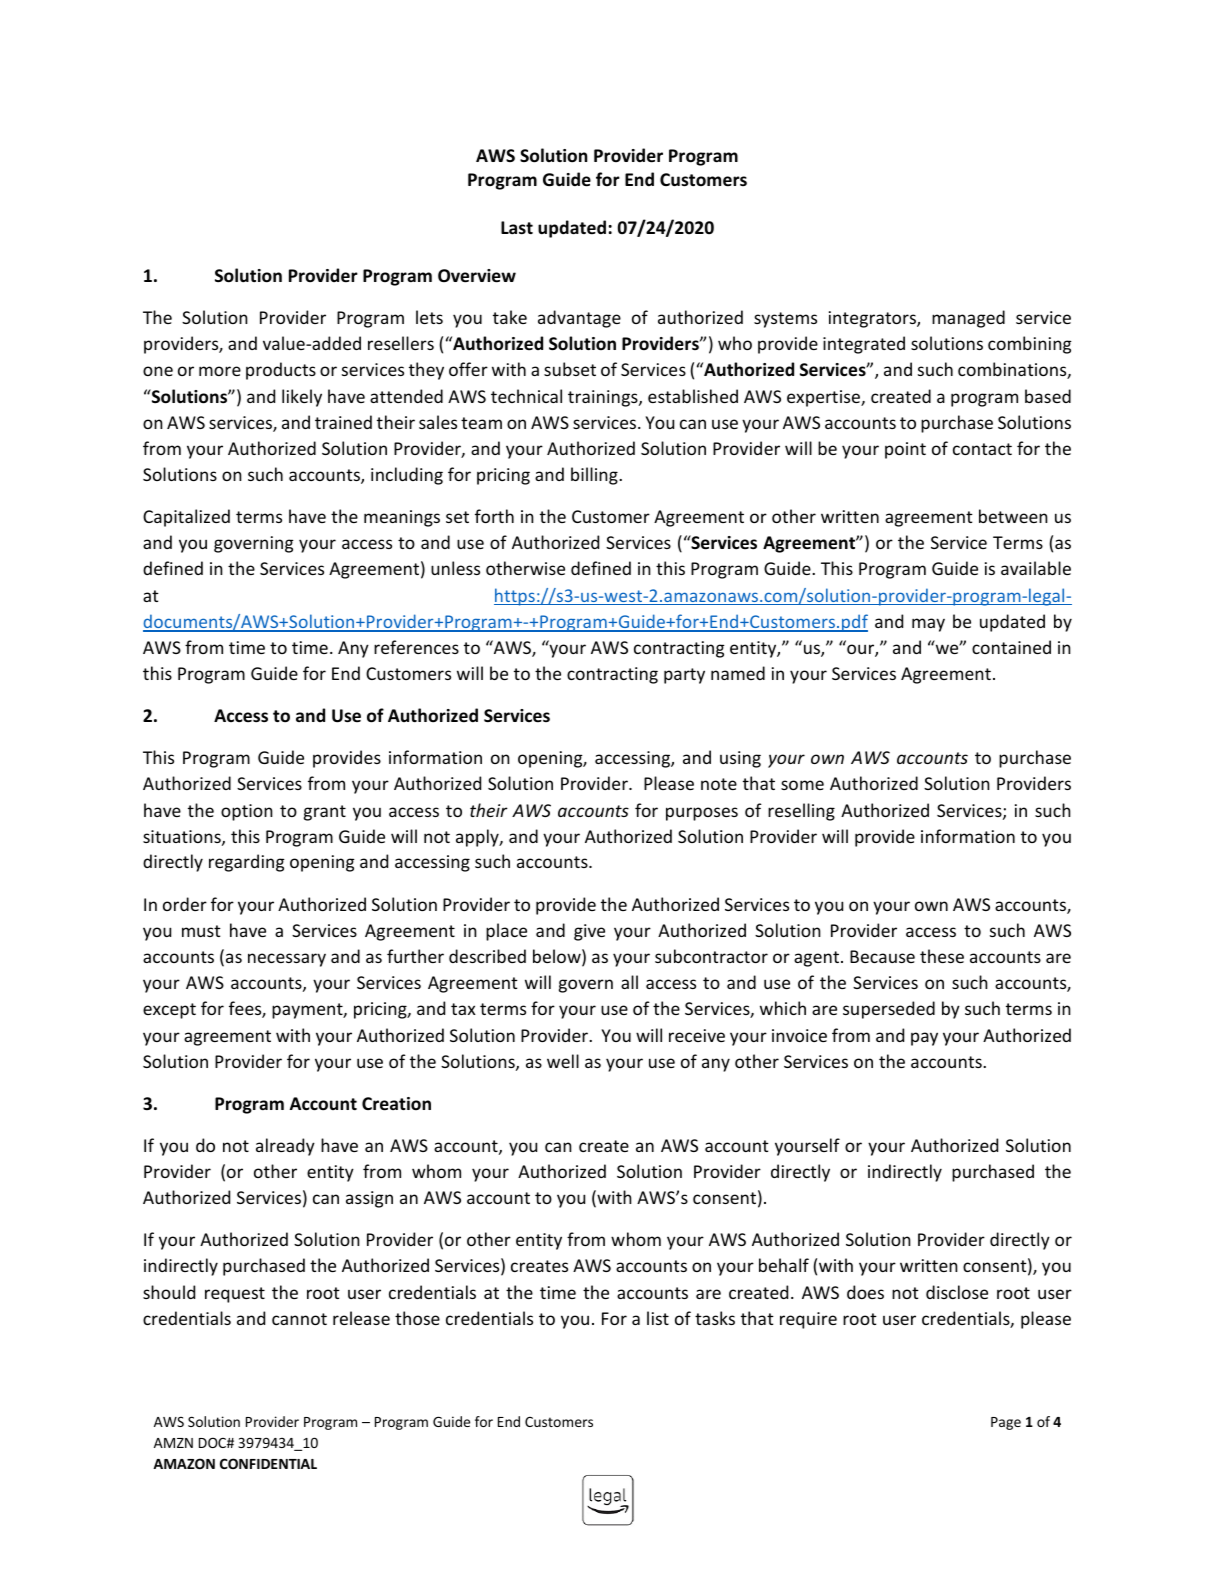  I want to click on except, so click(169, 1011).
